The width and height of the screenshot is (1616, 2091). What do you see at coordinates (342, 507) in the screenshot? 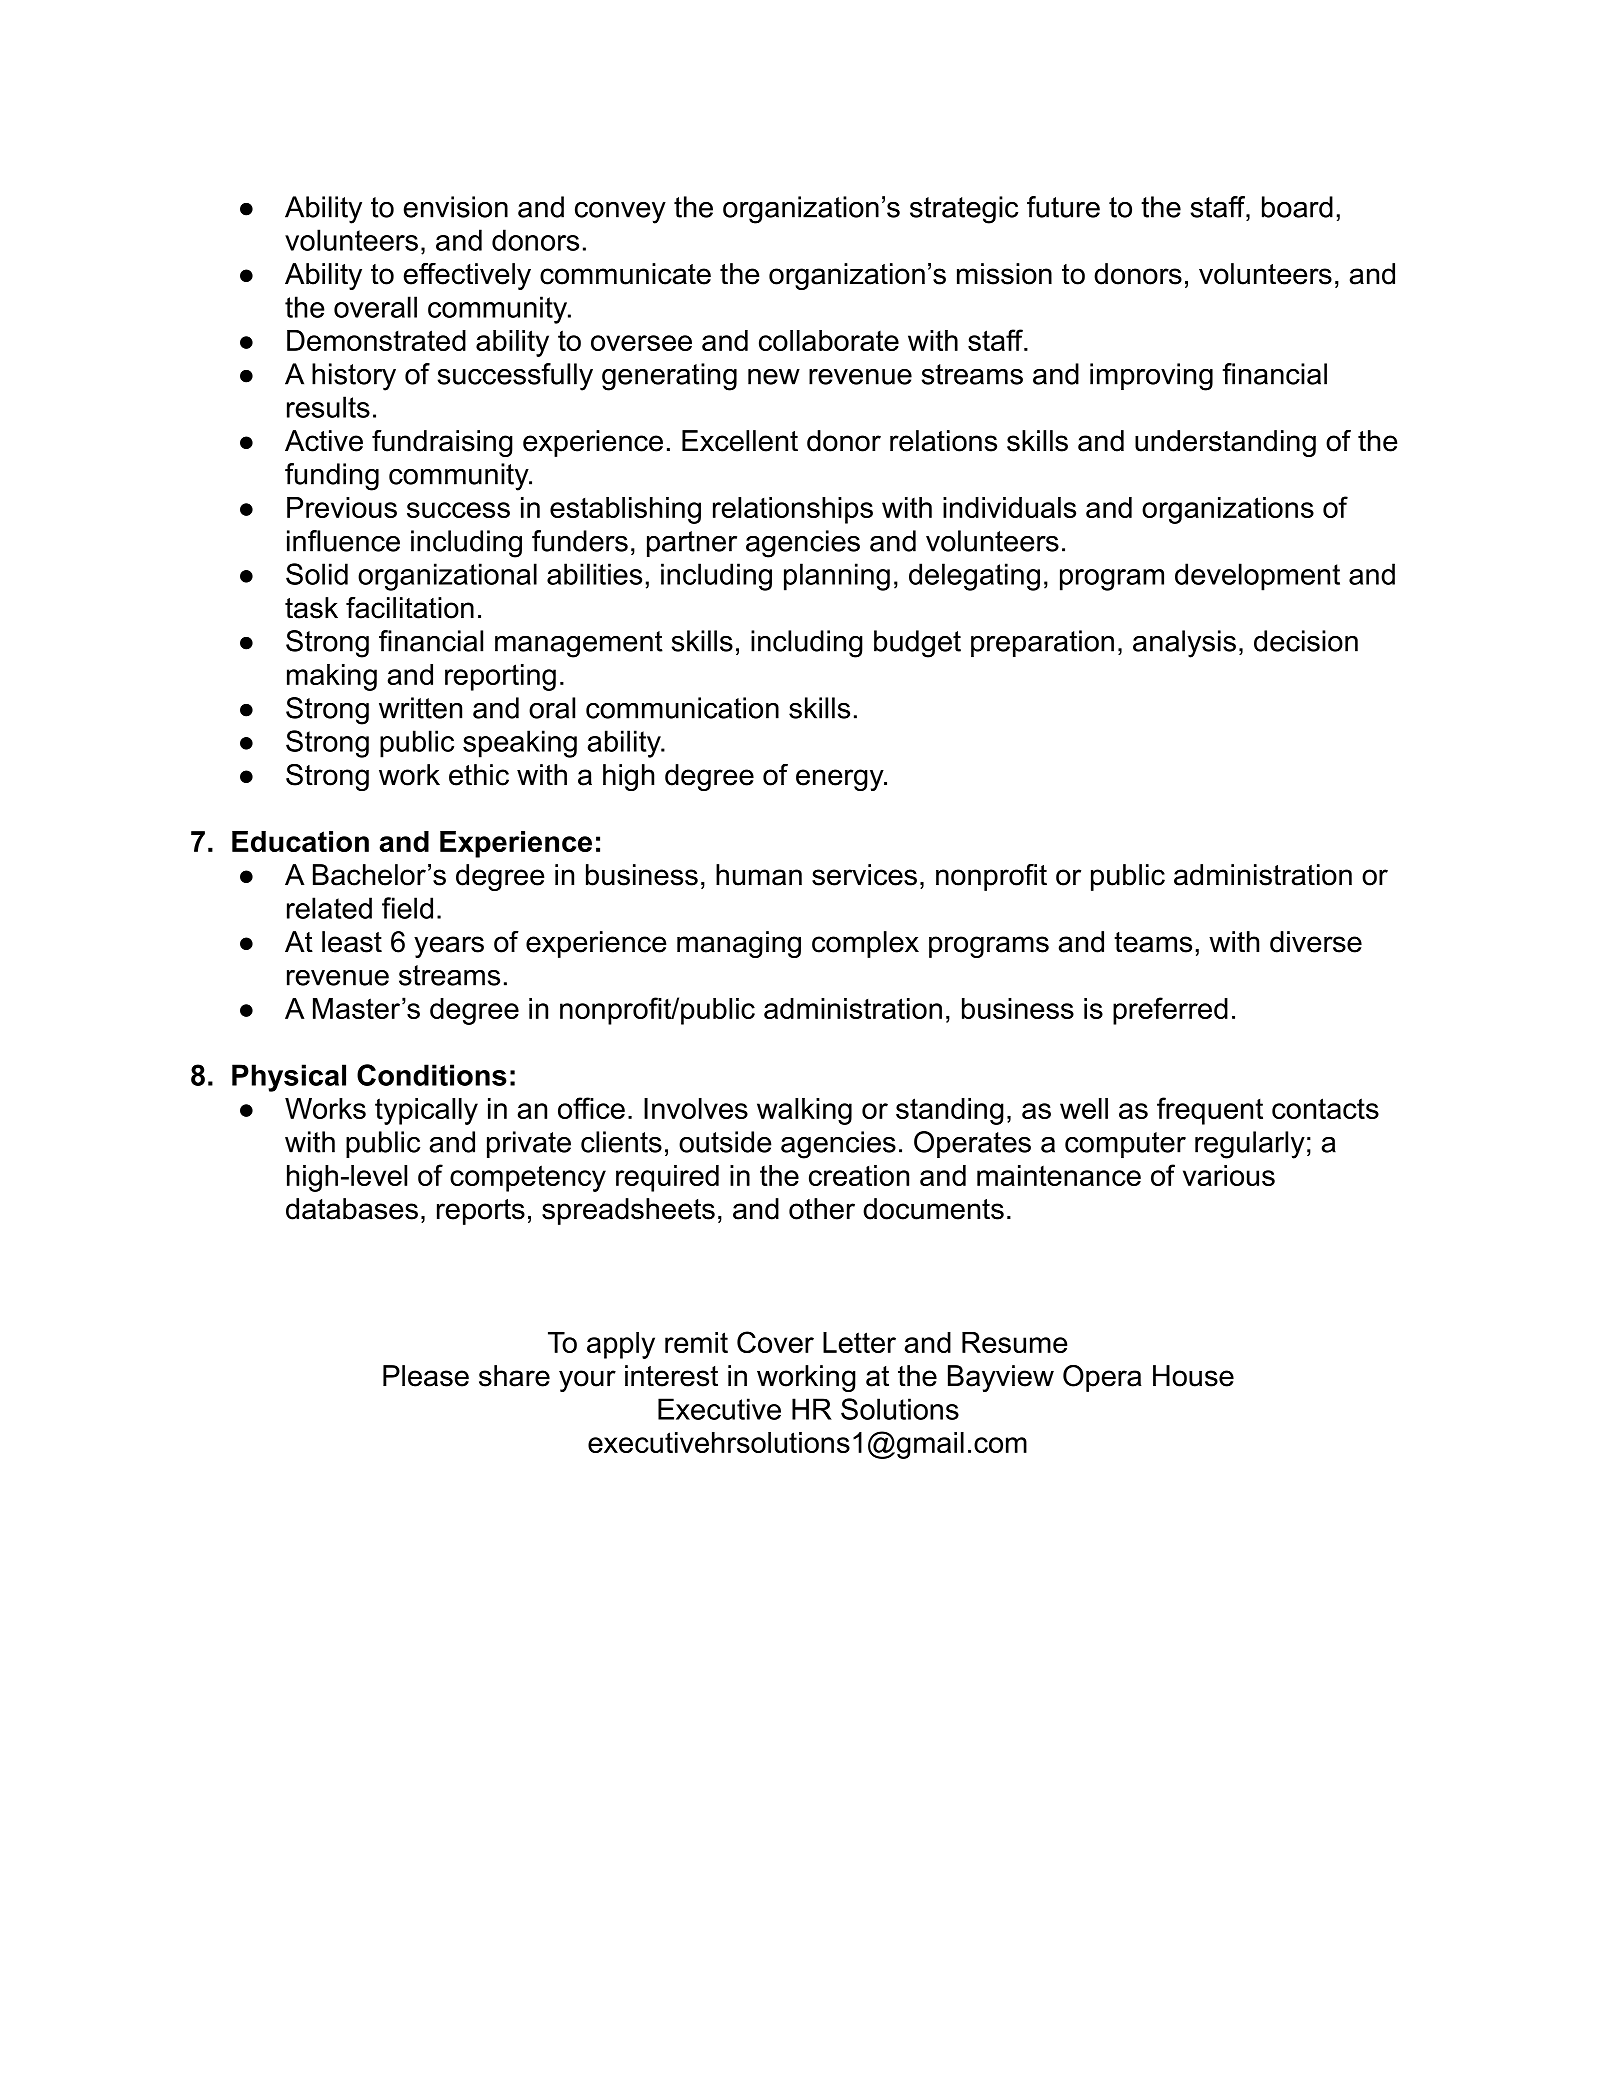
I see `Previous` at bounding box center [342, 507].
